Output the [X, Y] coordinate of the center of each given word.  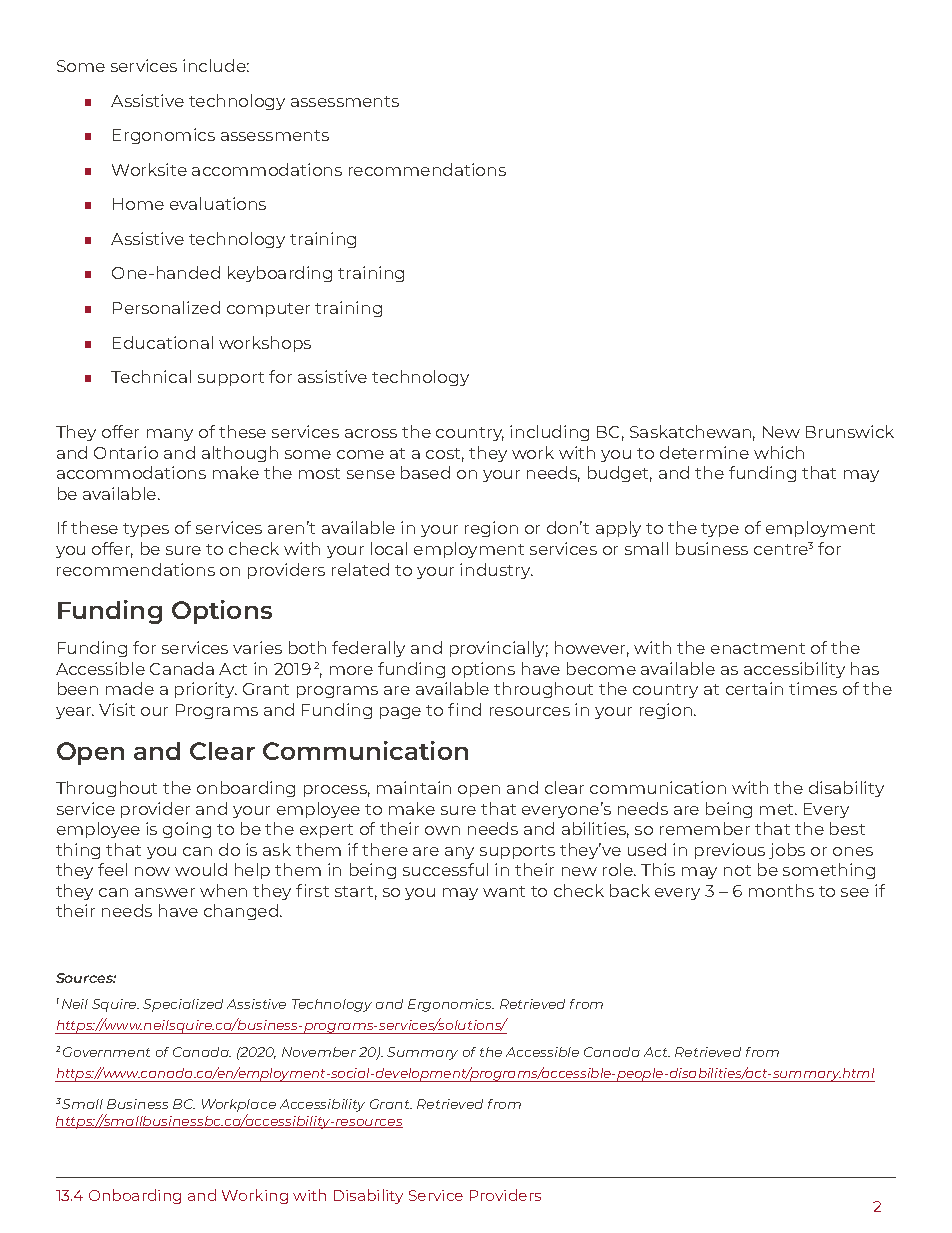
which [779, 452]
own [442, 830]
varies [257, 647]
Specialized [183, 1005]
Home [138, 204]
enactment [758, 648]
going [187, 830]
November [319, 1052]
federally [368, 649]
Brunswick [850, 431]
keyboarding [280, 274]
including [549, 433]
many [170, 435]
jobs [787, 851]
